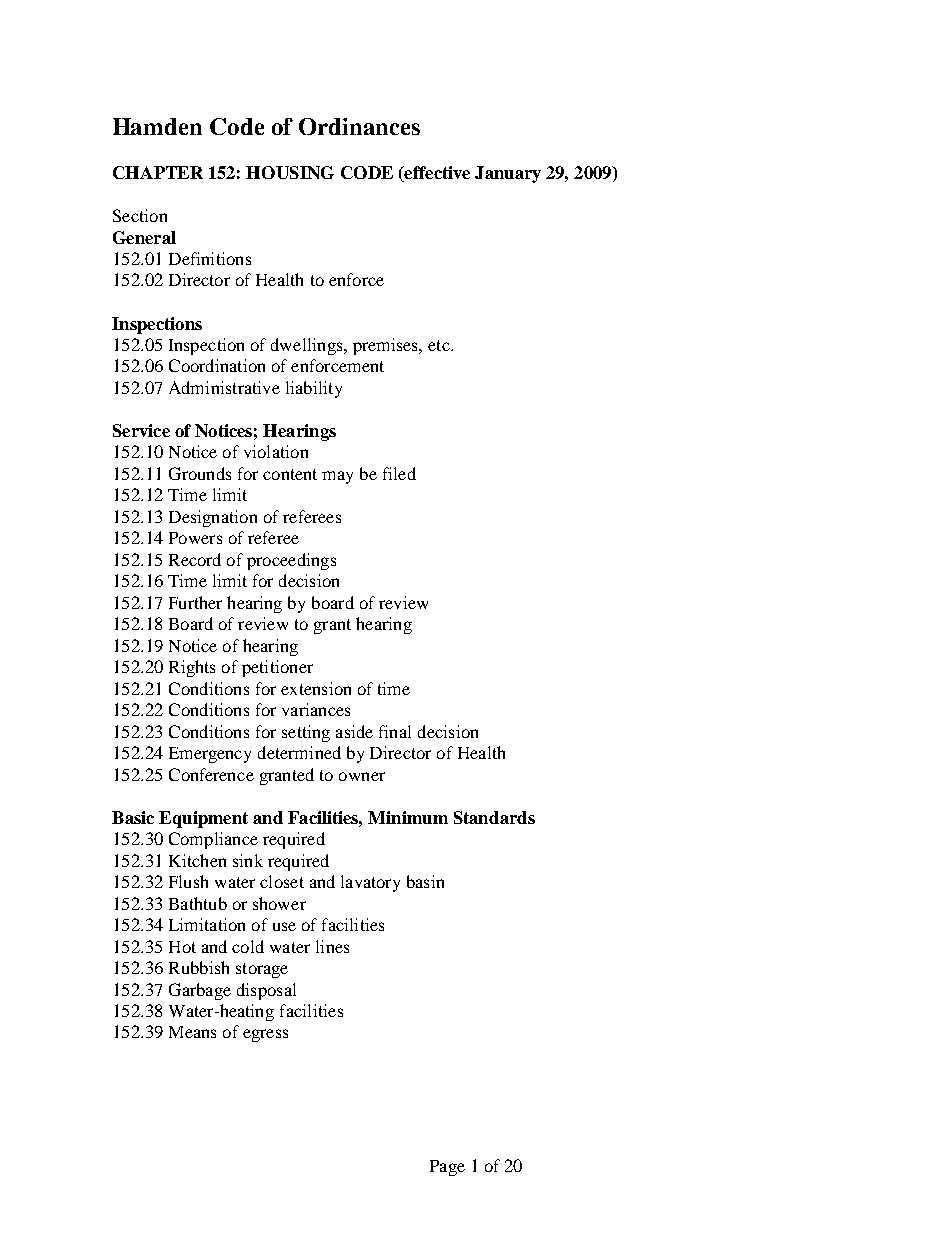 The width and height of the screenshot is (952, 1233). I want to click on Page, so click(447, 1168).
